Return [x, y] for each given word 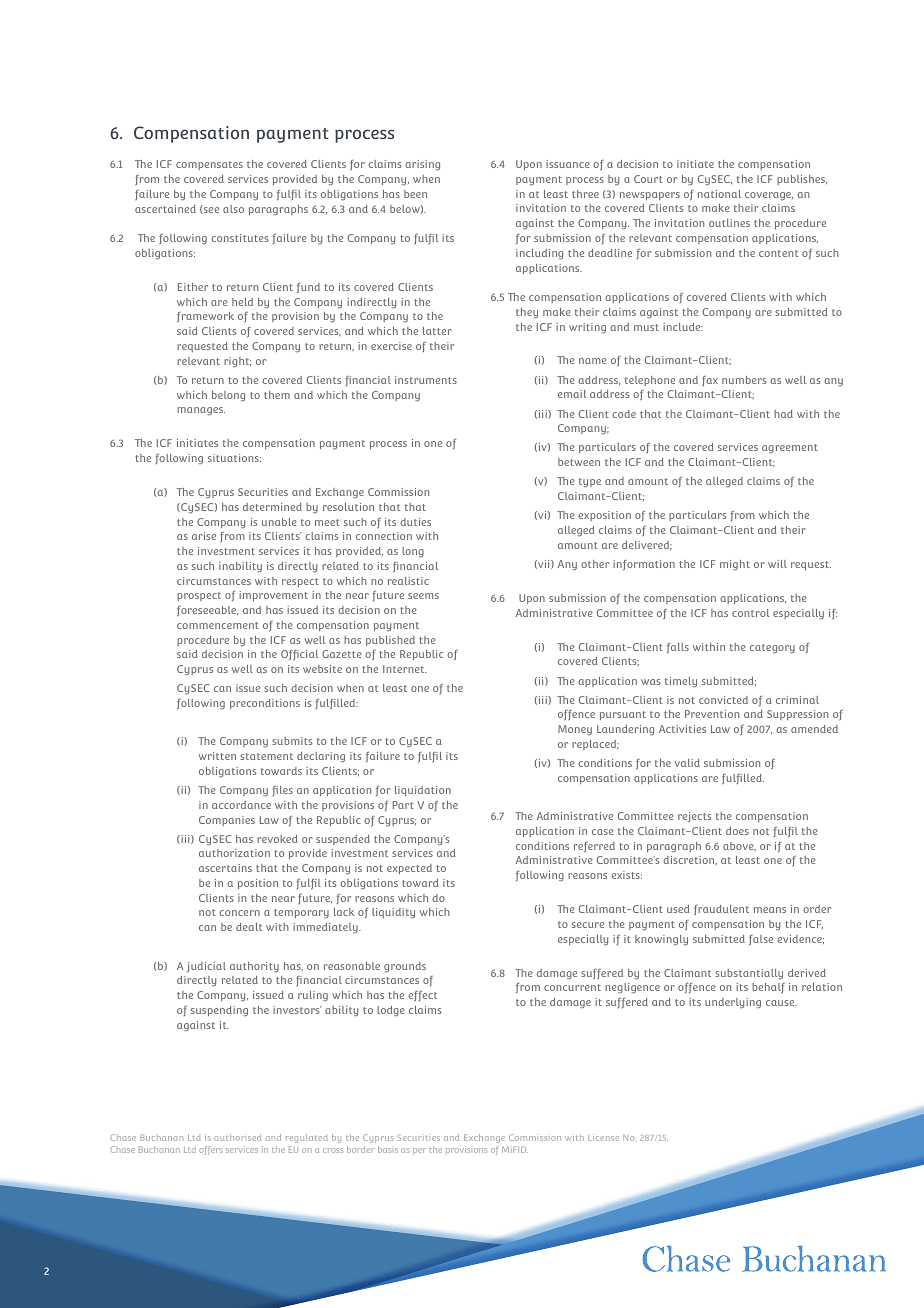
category [772, 649]
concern [239, 913]
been [415, 194]
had [783, 414]
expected [409, 869]
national [719, 194]
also [233, 209]
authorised [237, 1137]
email [572, 394]
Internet [404, 669]
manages [201, 411]
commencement [218, 625]
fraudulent [721, 910]
